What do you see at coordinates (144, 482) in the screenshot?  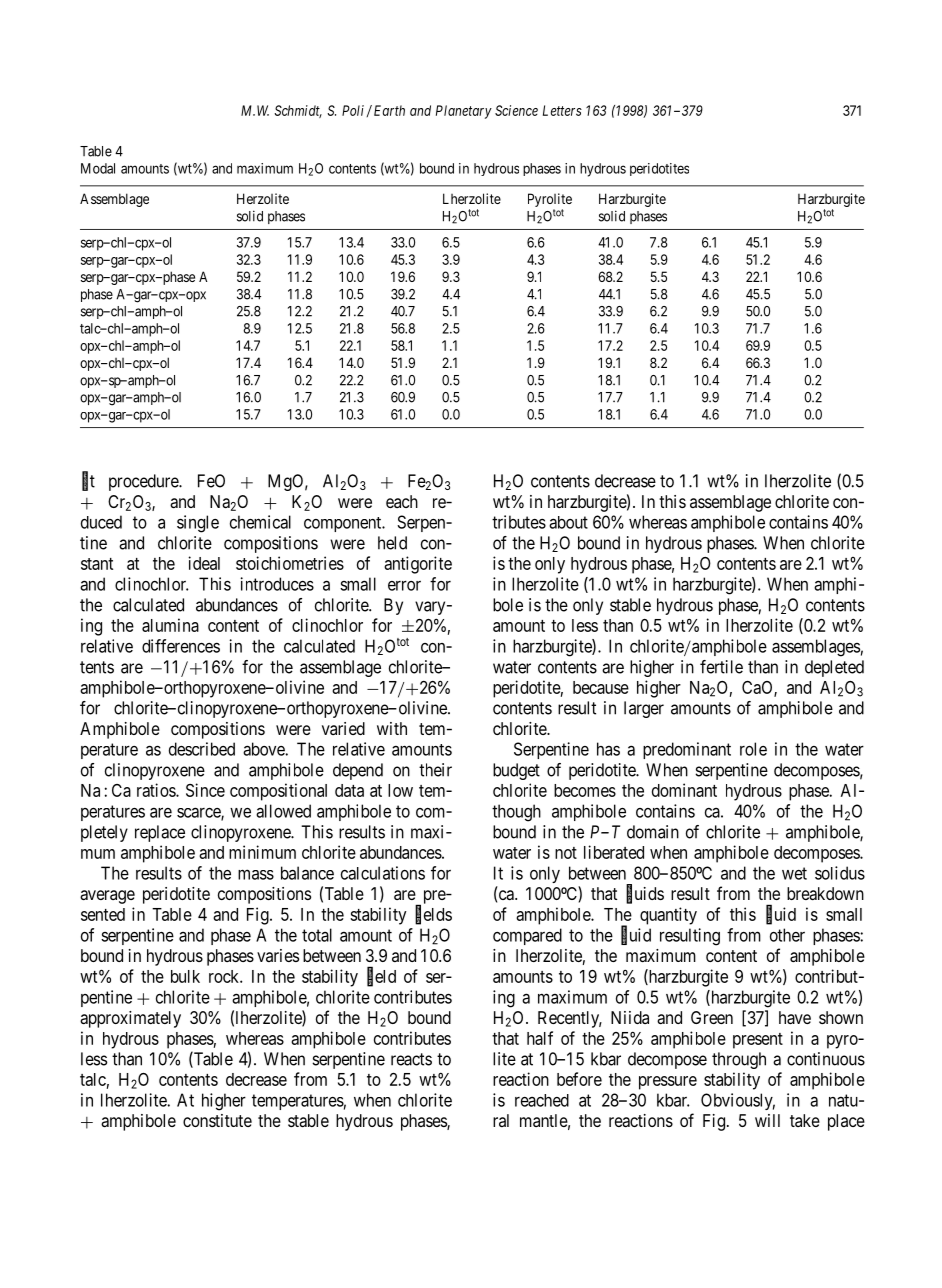 I see `procedure` at bounding box center [144, 482].
